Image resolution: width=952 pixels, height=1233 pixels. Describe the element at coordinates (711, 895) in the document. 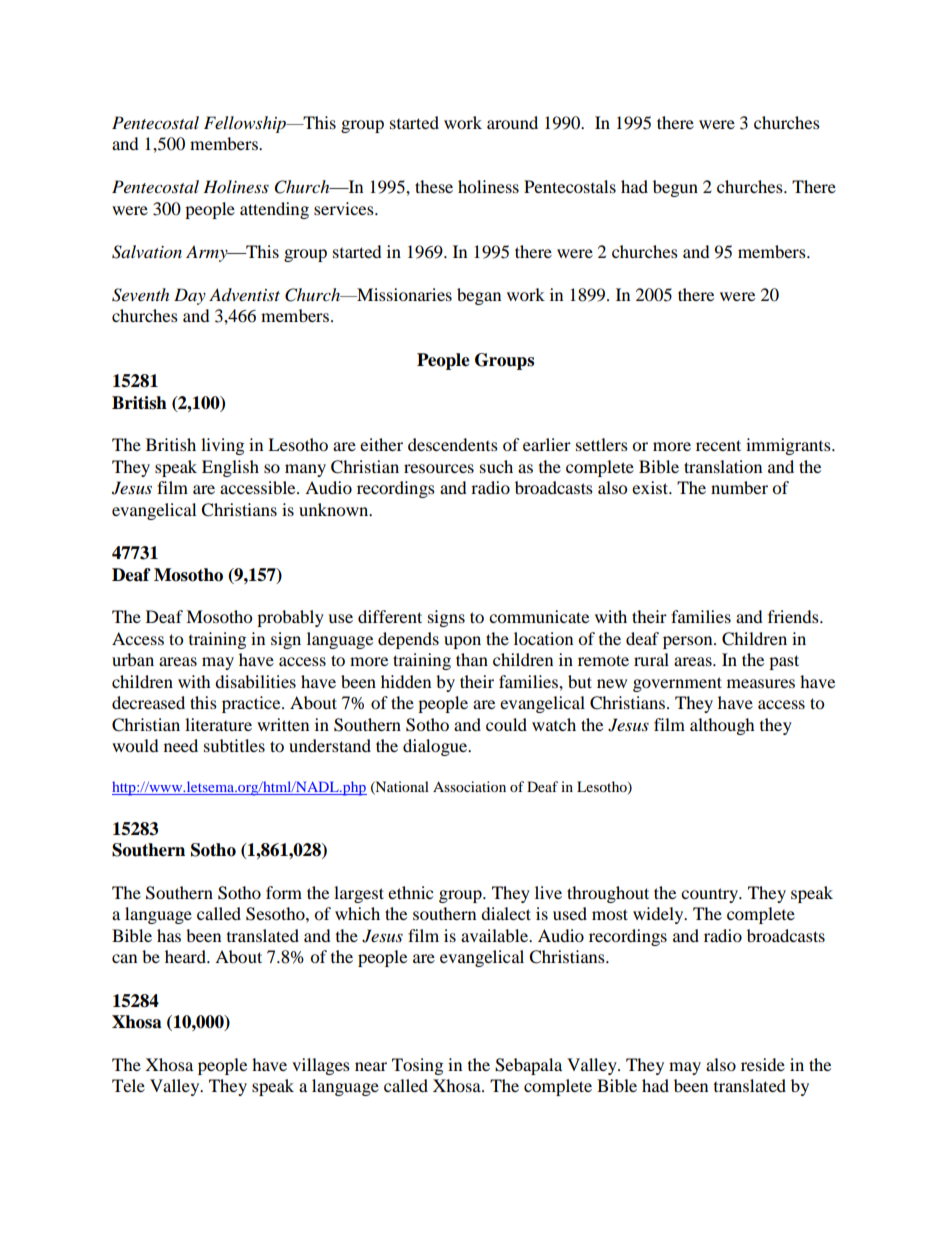

I see `country` at that location.
